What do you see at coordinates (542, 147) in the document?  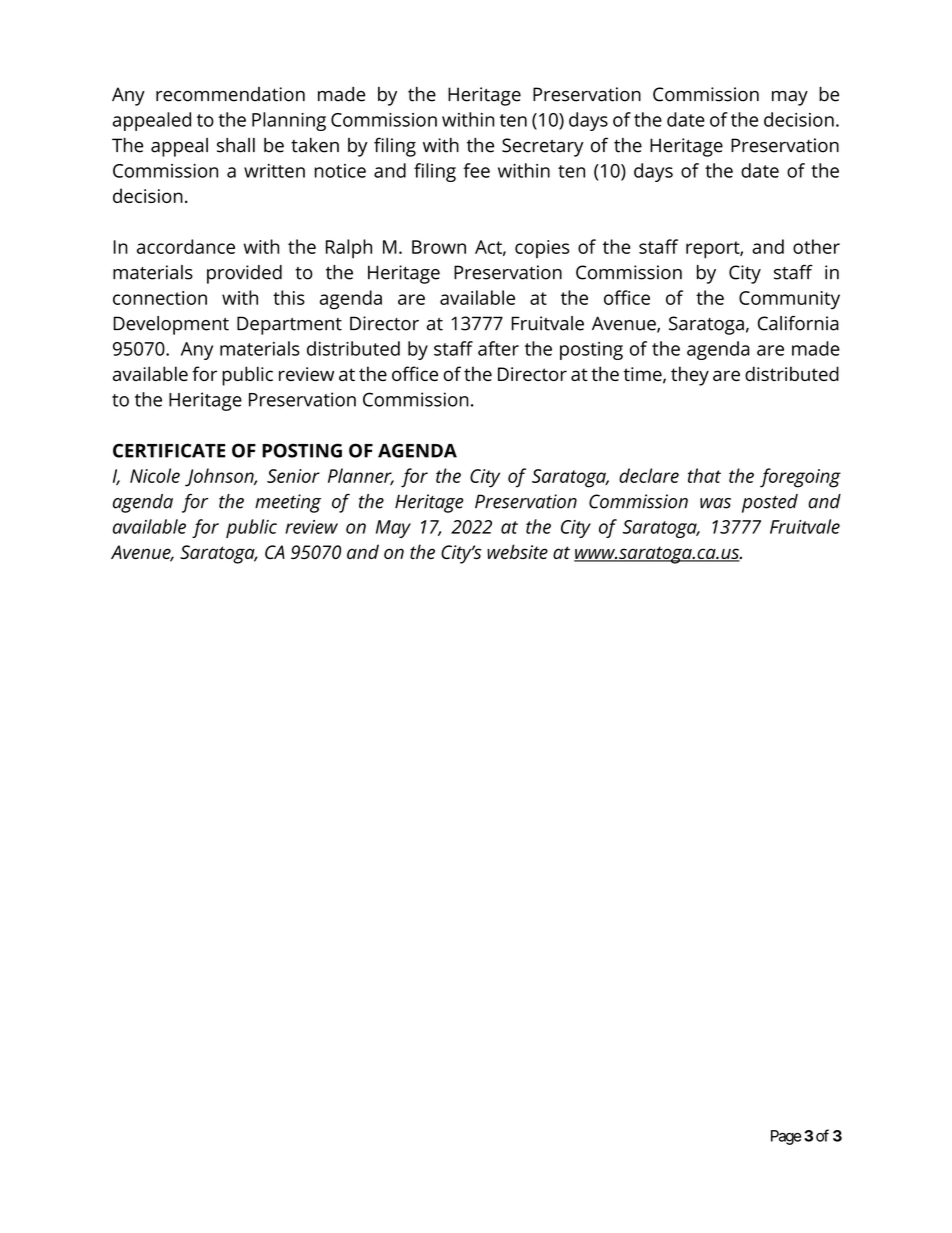 I see `Secretary` at bounding box center [542, 147].
